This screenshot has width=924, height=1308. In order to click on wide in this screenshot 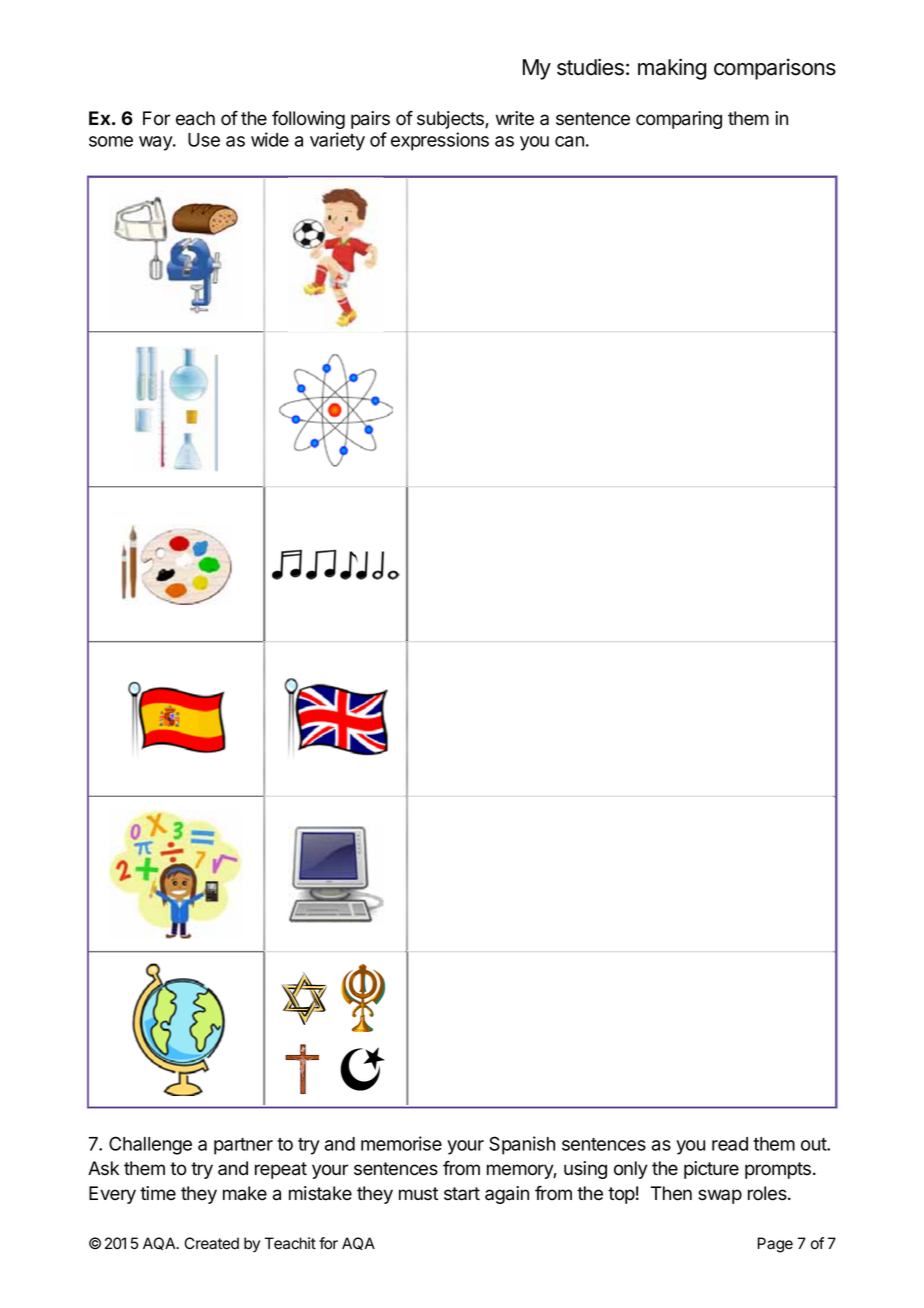, I will do `click(270, 139)`.
